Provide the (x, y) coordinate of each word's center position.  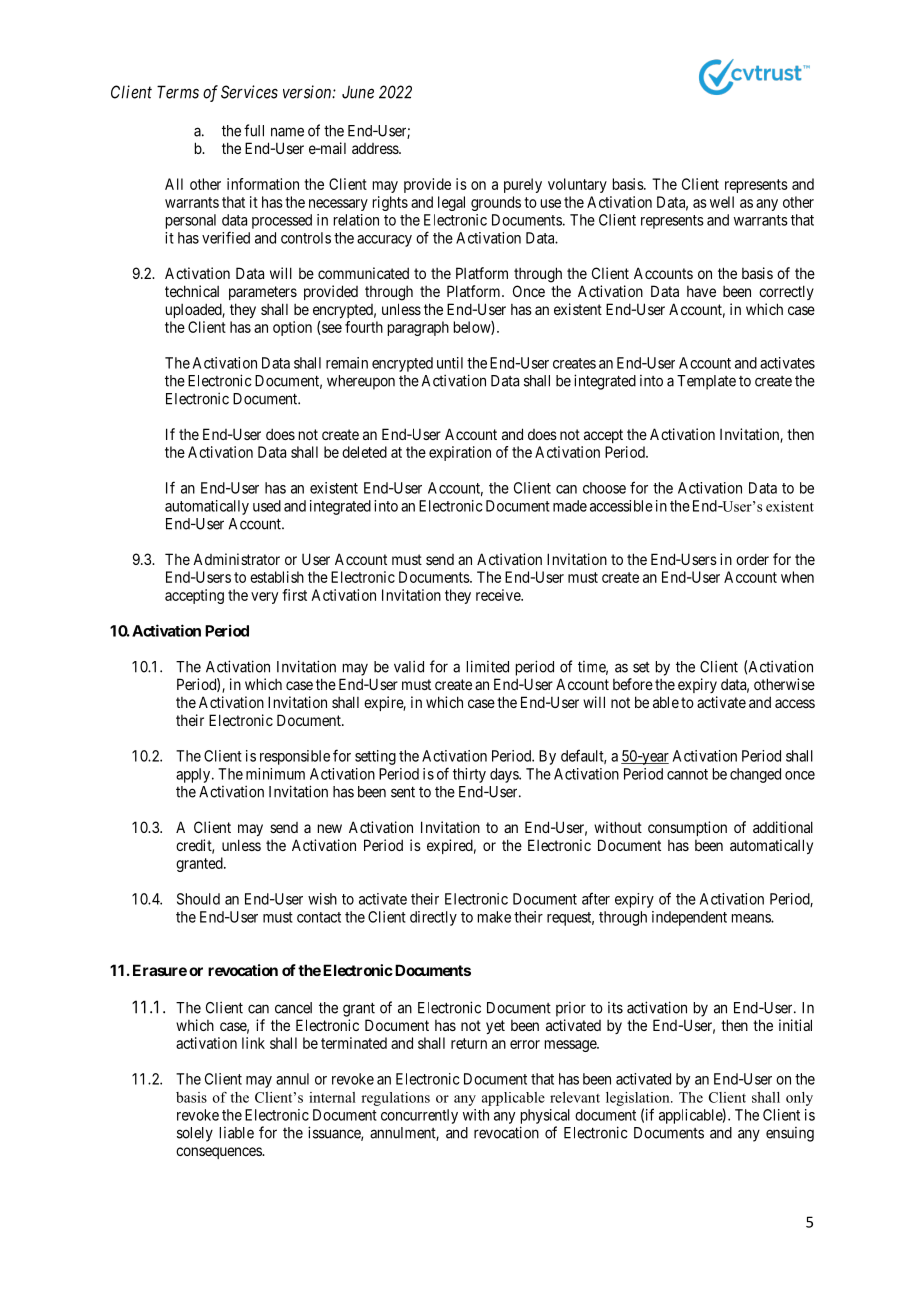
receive (499, 595)
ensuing (790, 1134)
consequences (219, 1153)
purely (523, 185)
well (722, 202)
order (752, 559)
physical (545, 1116)
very (264, 598)
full (254, 130)
